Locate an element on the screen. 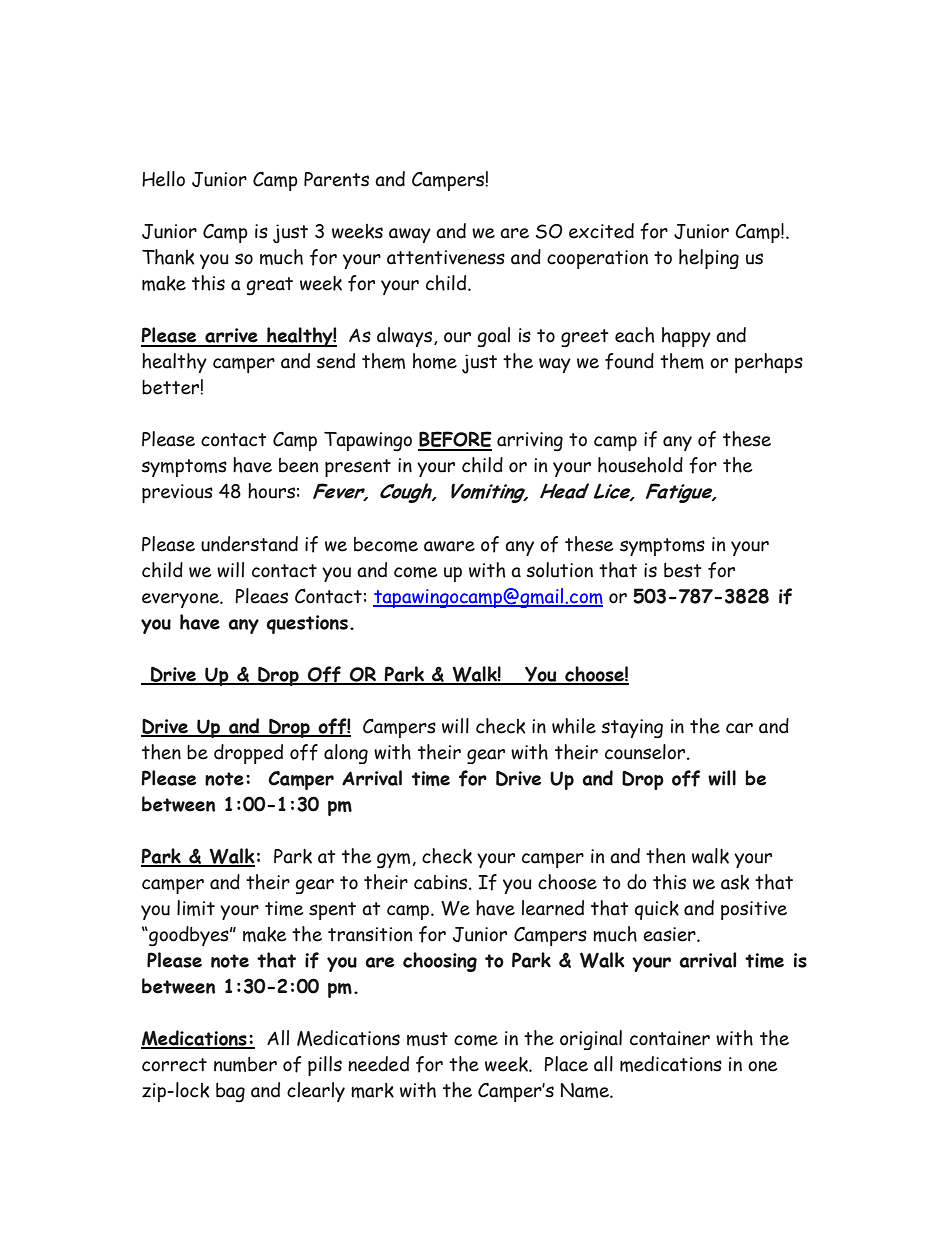 Image resolution: width=952 pixels, height=1233 pixels. ask is located at coordinates (735, 882).
